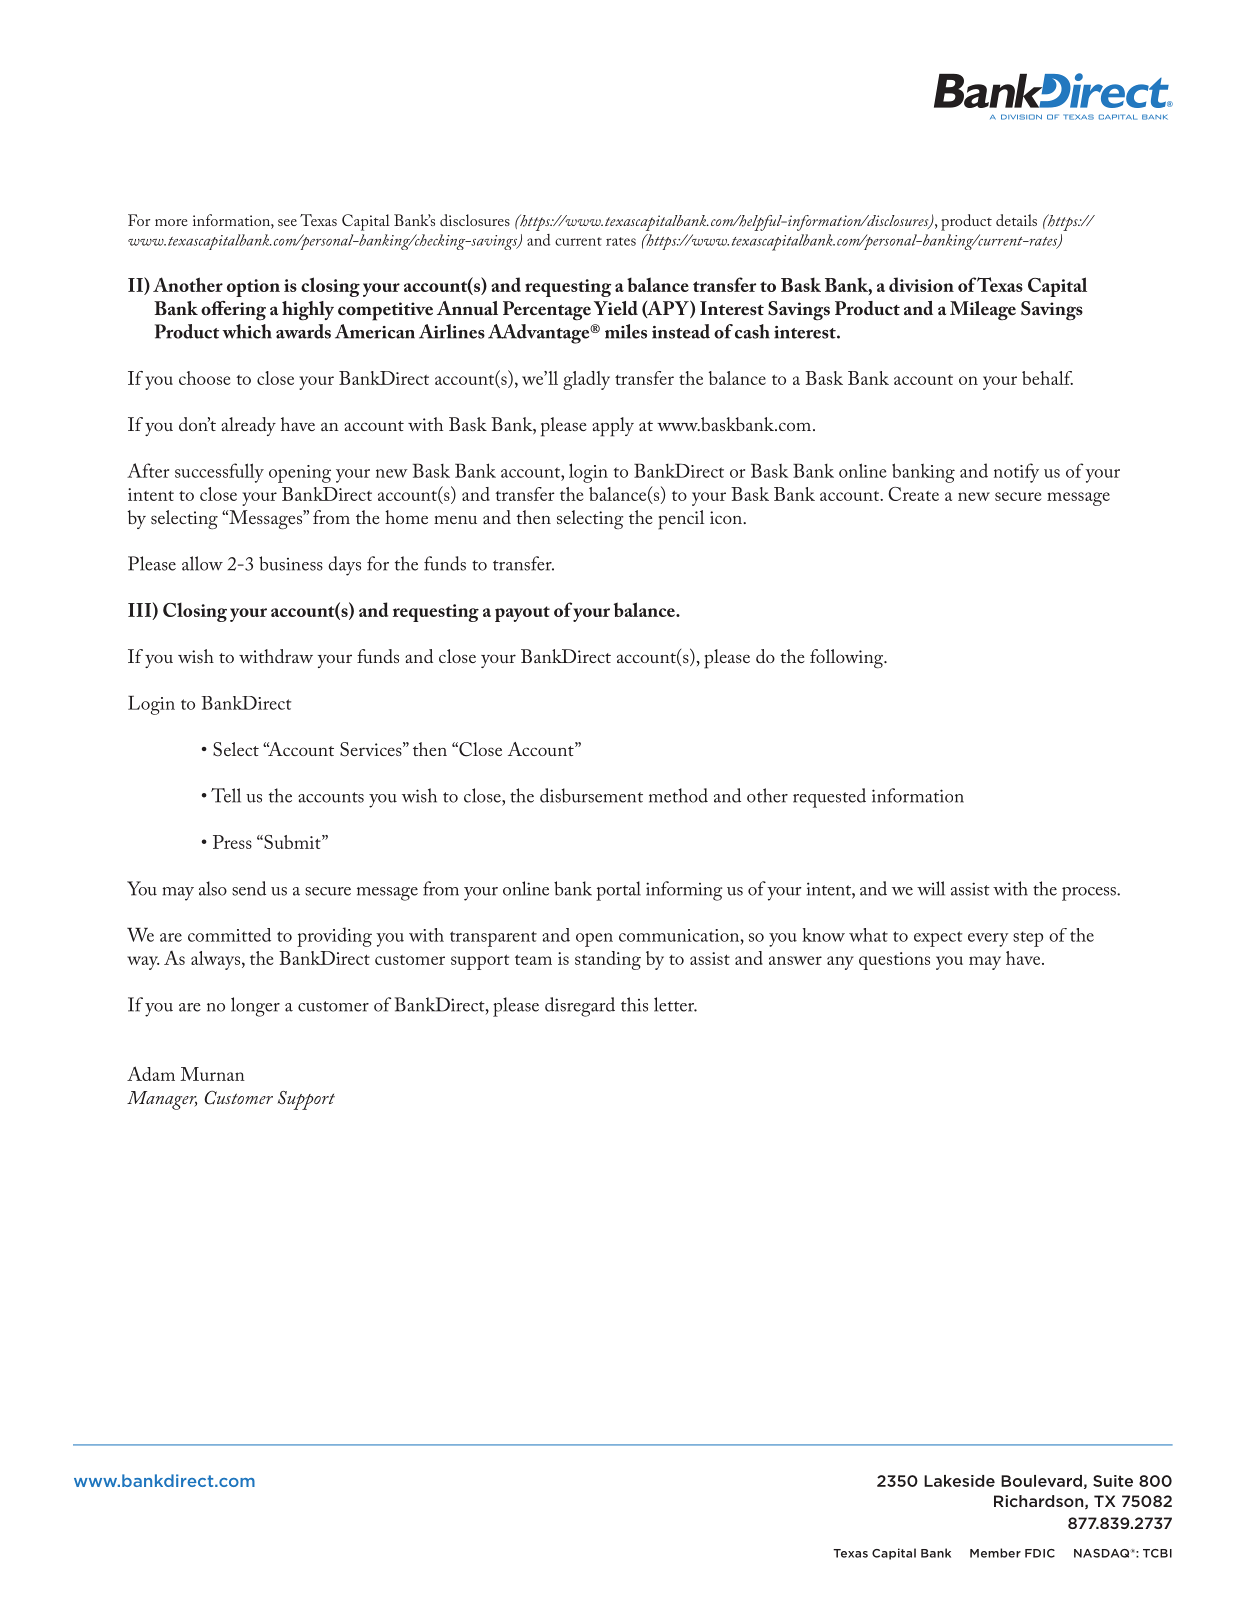 This screenshot has width=1246, height=1612. I want to click on questions, so click(894, 961).
